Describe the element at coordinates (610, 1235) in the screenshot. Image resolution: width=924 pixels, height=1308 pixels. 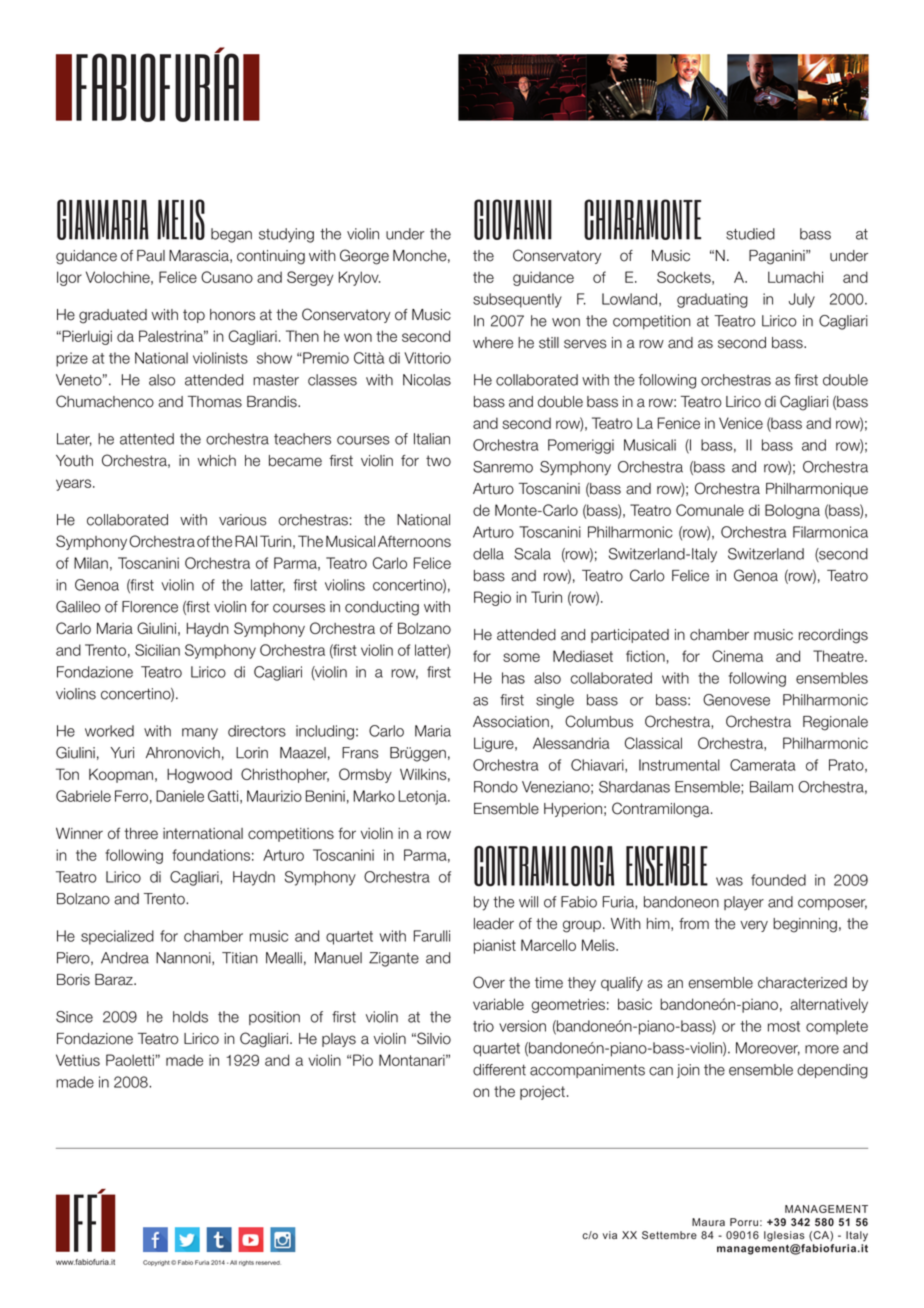
I see `via` at that location.
